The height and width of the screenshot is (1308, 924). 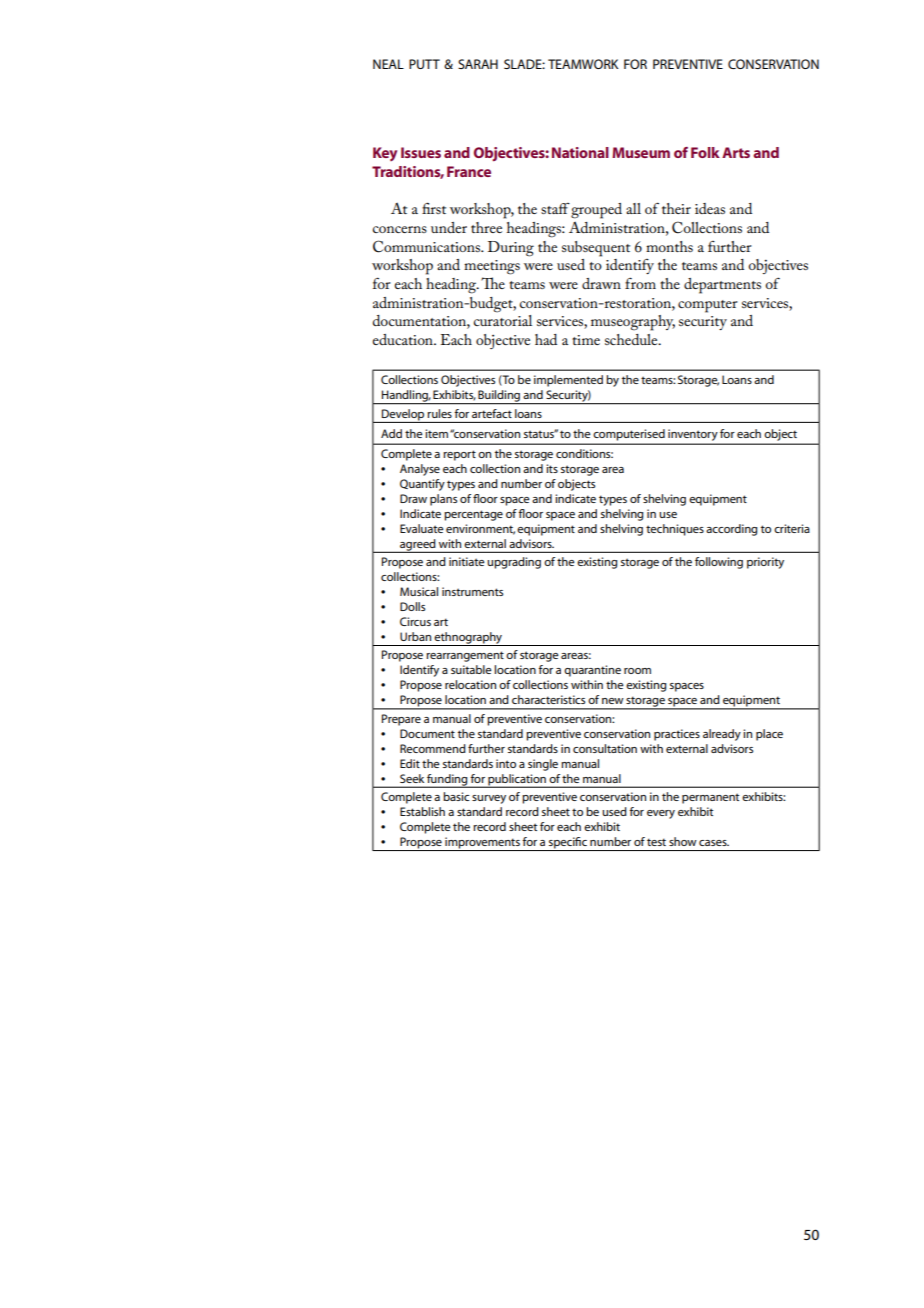 What do you see at coordinates (422, 811) in the screenshot?
I see `Establish` at bounding box center [422, 811].
